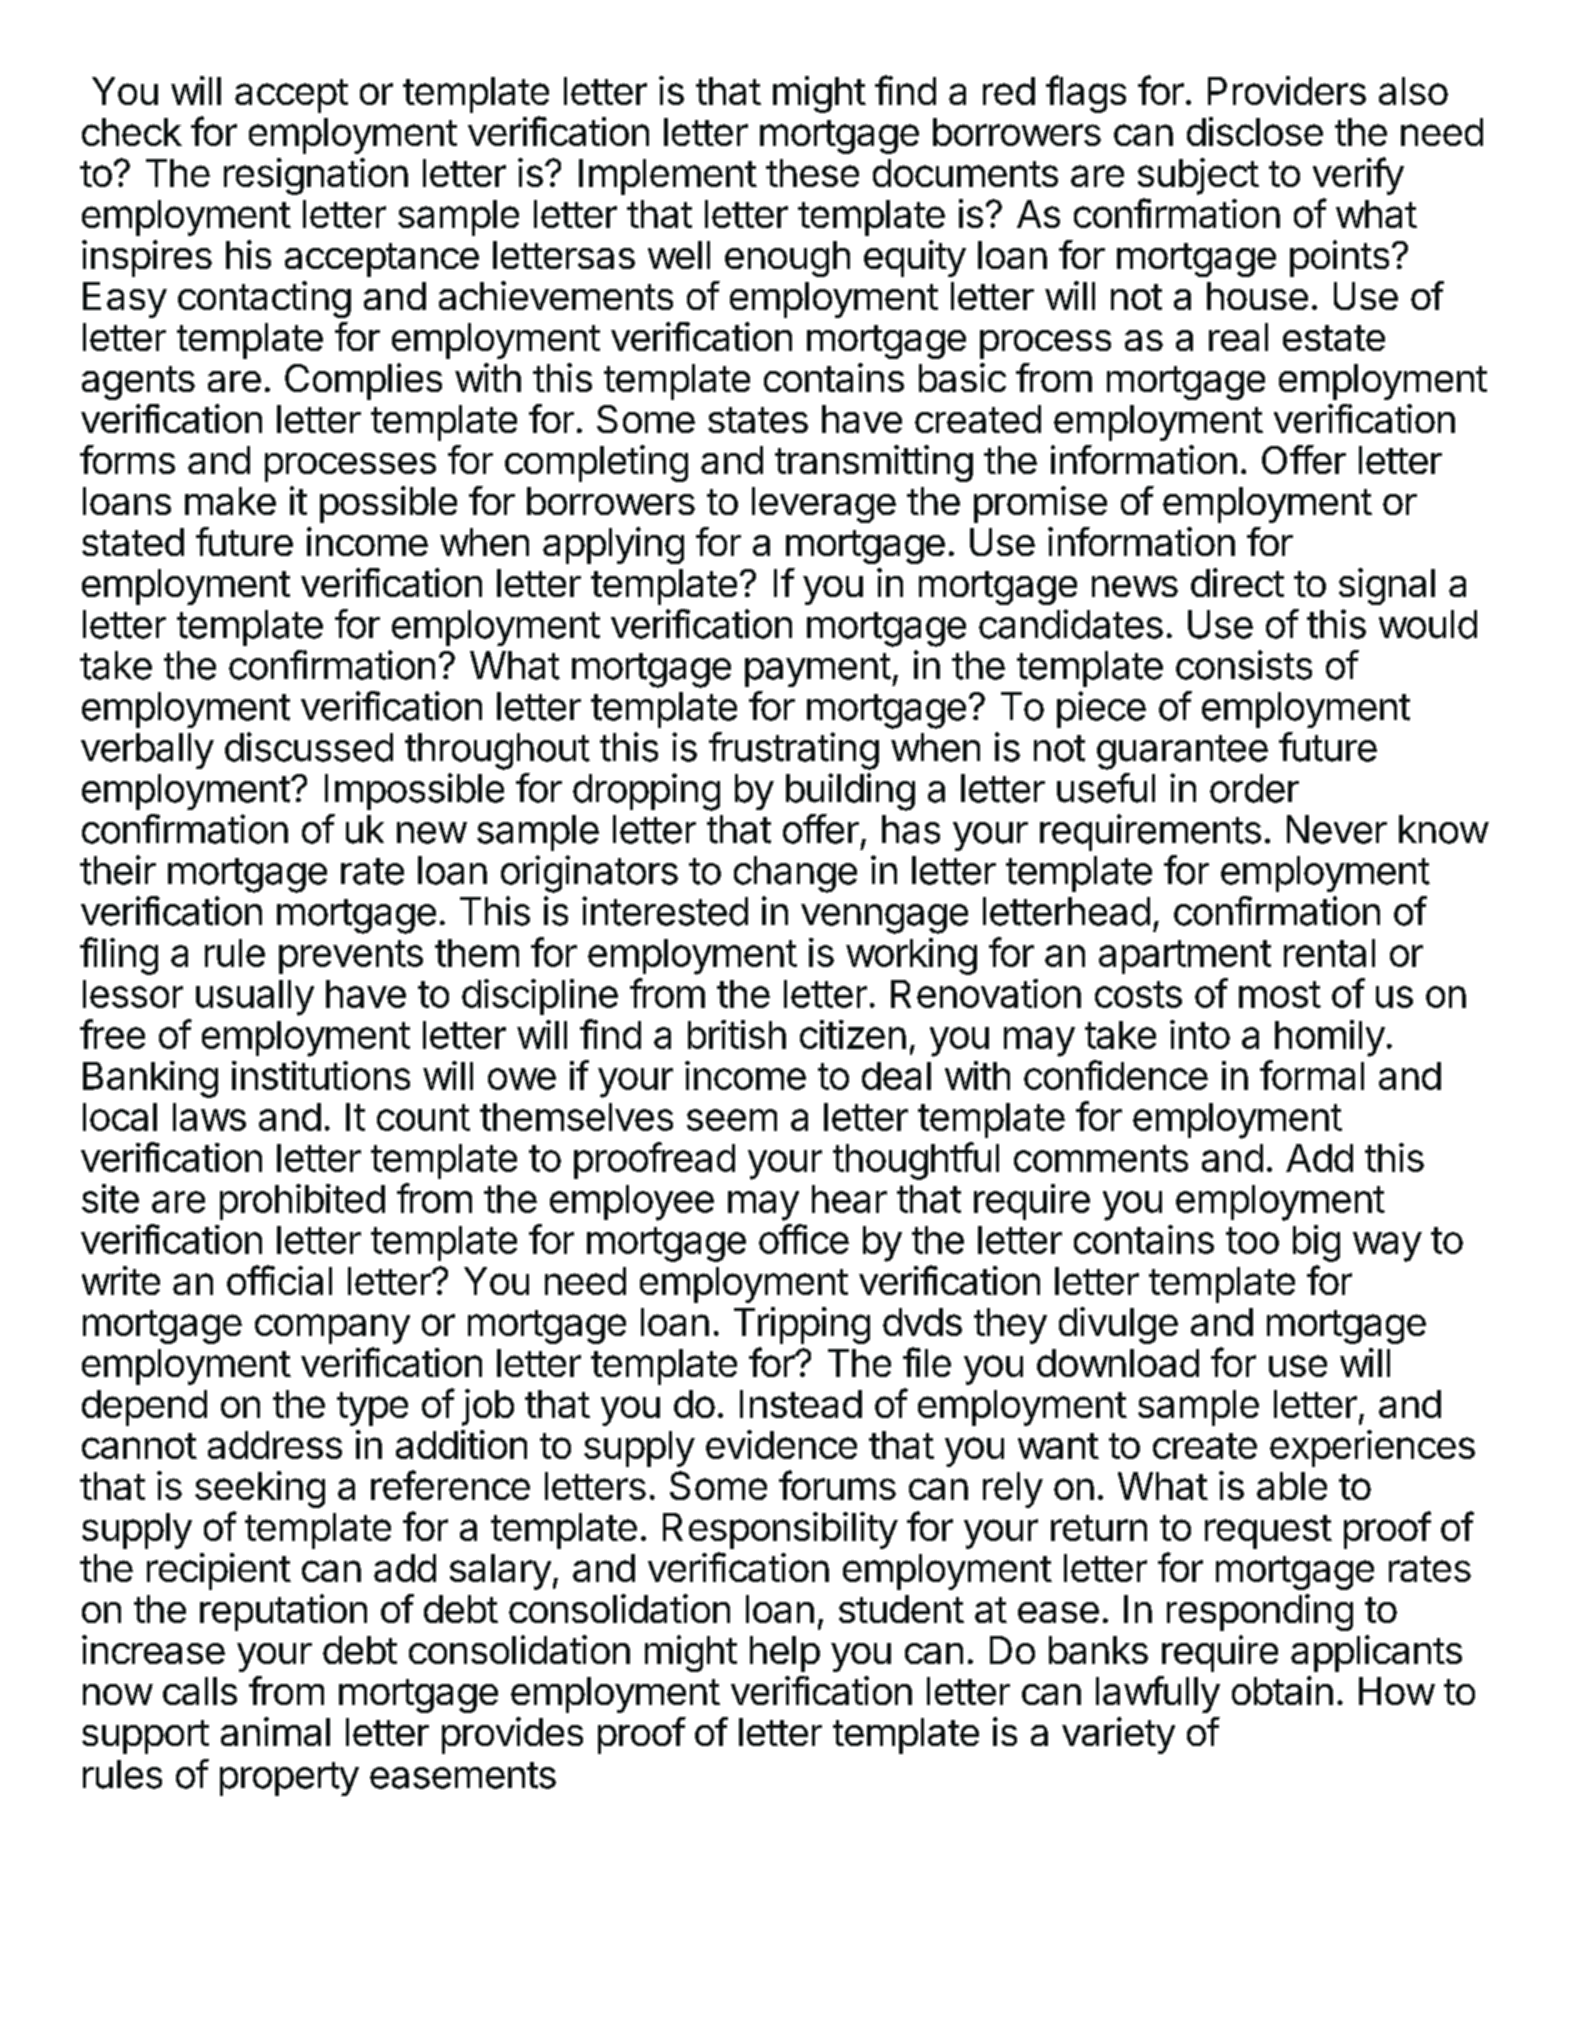  Describe the element at coordinates (804, 1239) in the screenshot. I see `office` at that location.
